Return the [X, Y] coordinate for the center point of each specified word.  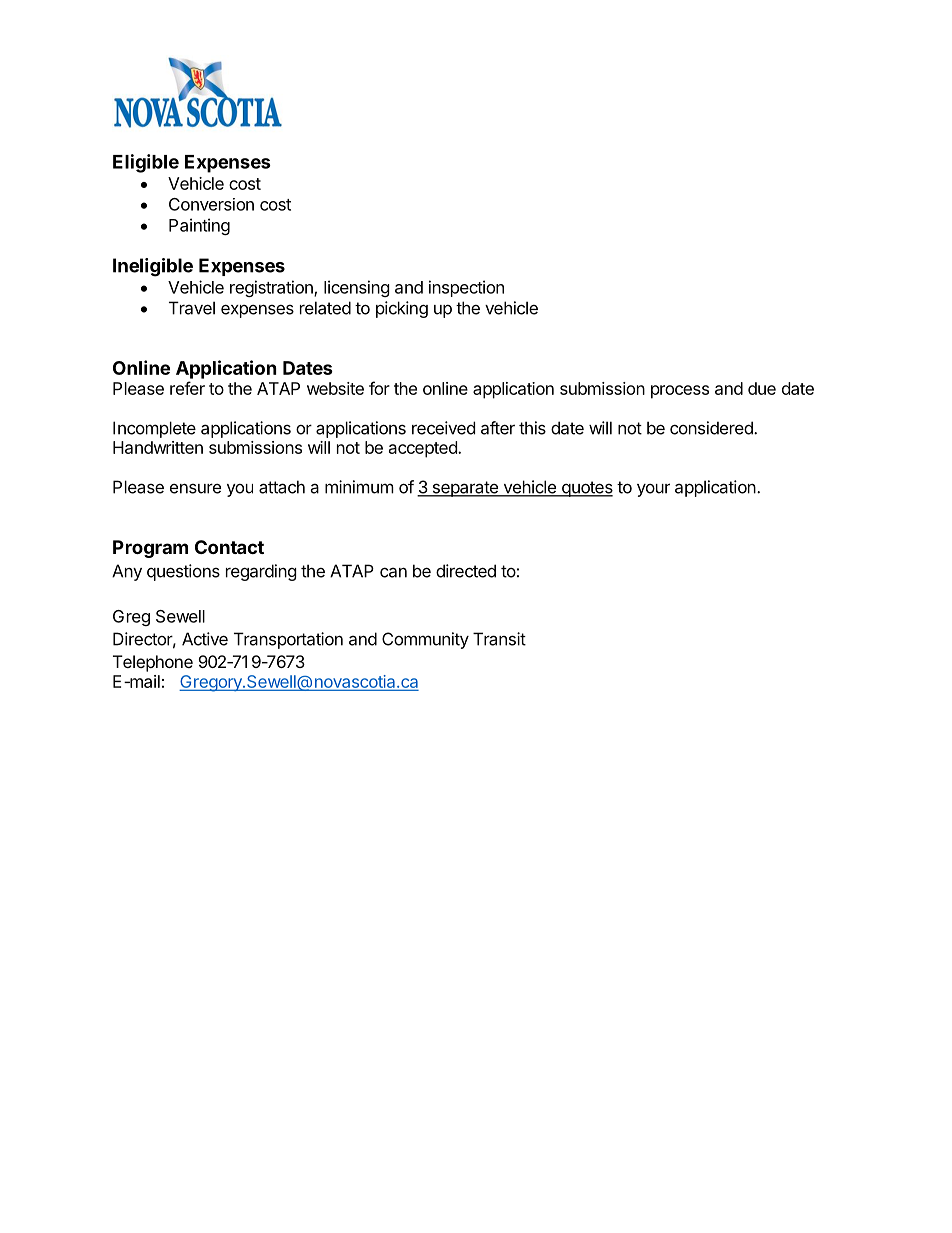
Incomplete [154, 429]
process [680, 392]
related [325, 308]
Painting [199, 226]
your [653, 490]
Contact [229, 547]
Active [205, 639]
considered [712, 428]
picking [402, 309]
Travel [192, 308]
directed [466, 571]
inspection [466, 288]
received [443, 428]
